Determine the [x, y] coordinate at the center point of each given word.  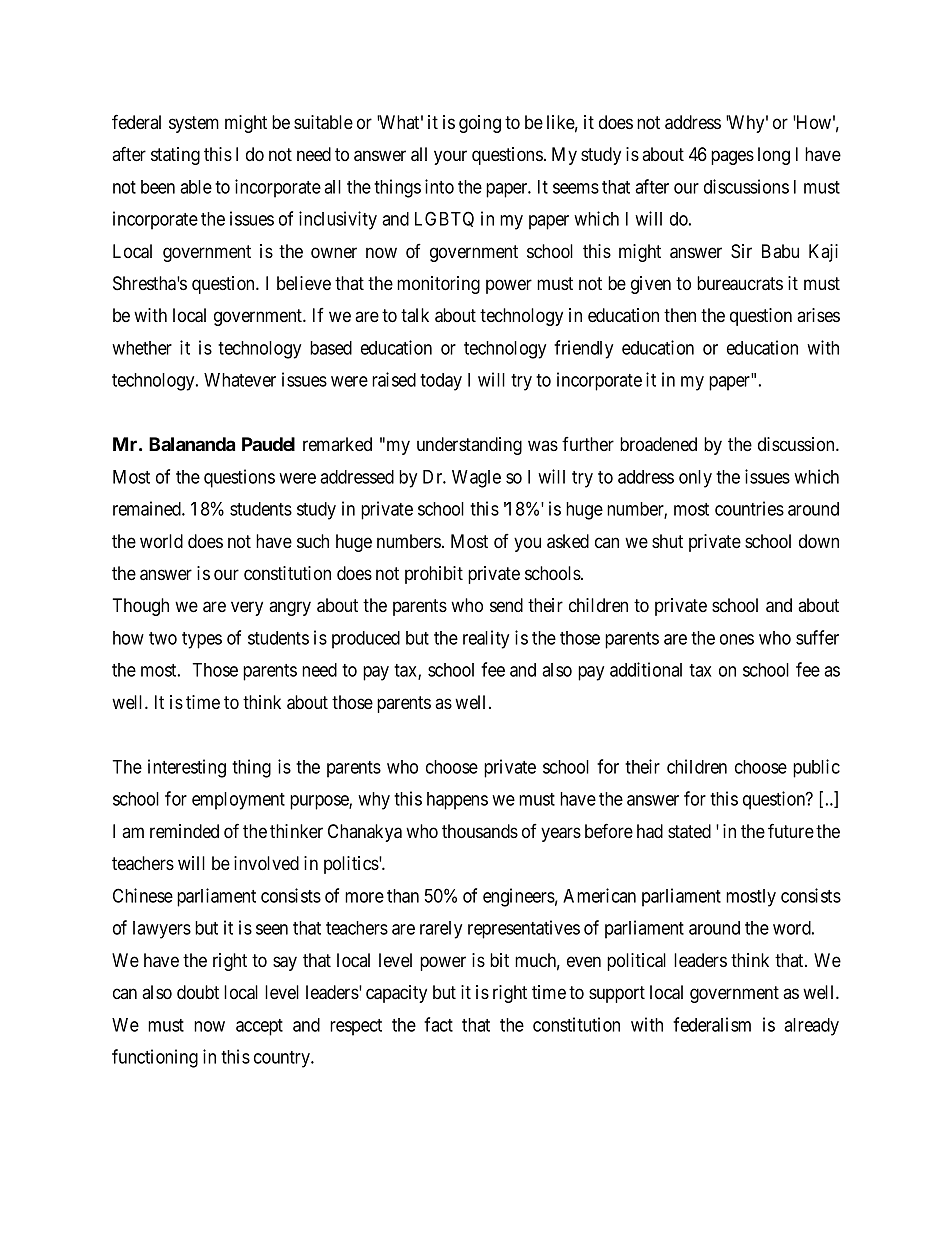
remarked [337, 444]
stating [175, 156]
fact [438, 1024]
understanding [469, 446]
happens [457, 801]
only [695, 479]
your [450, 157]
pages [732, 157]
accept [259, 1027]
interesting [187, 768]
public [816, 768]
